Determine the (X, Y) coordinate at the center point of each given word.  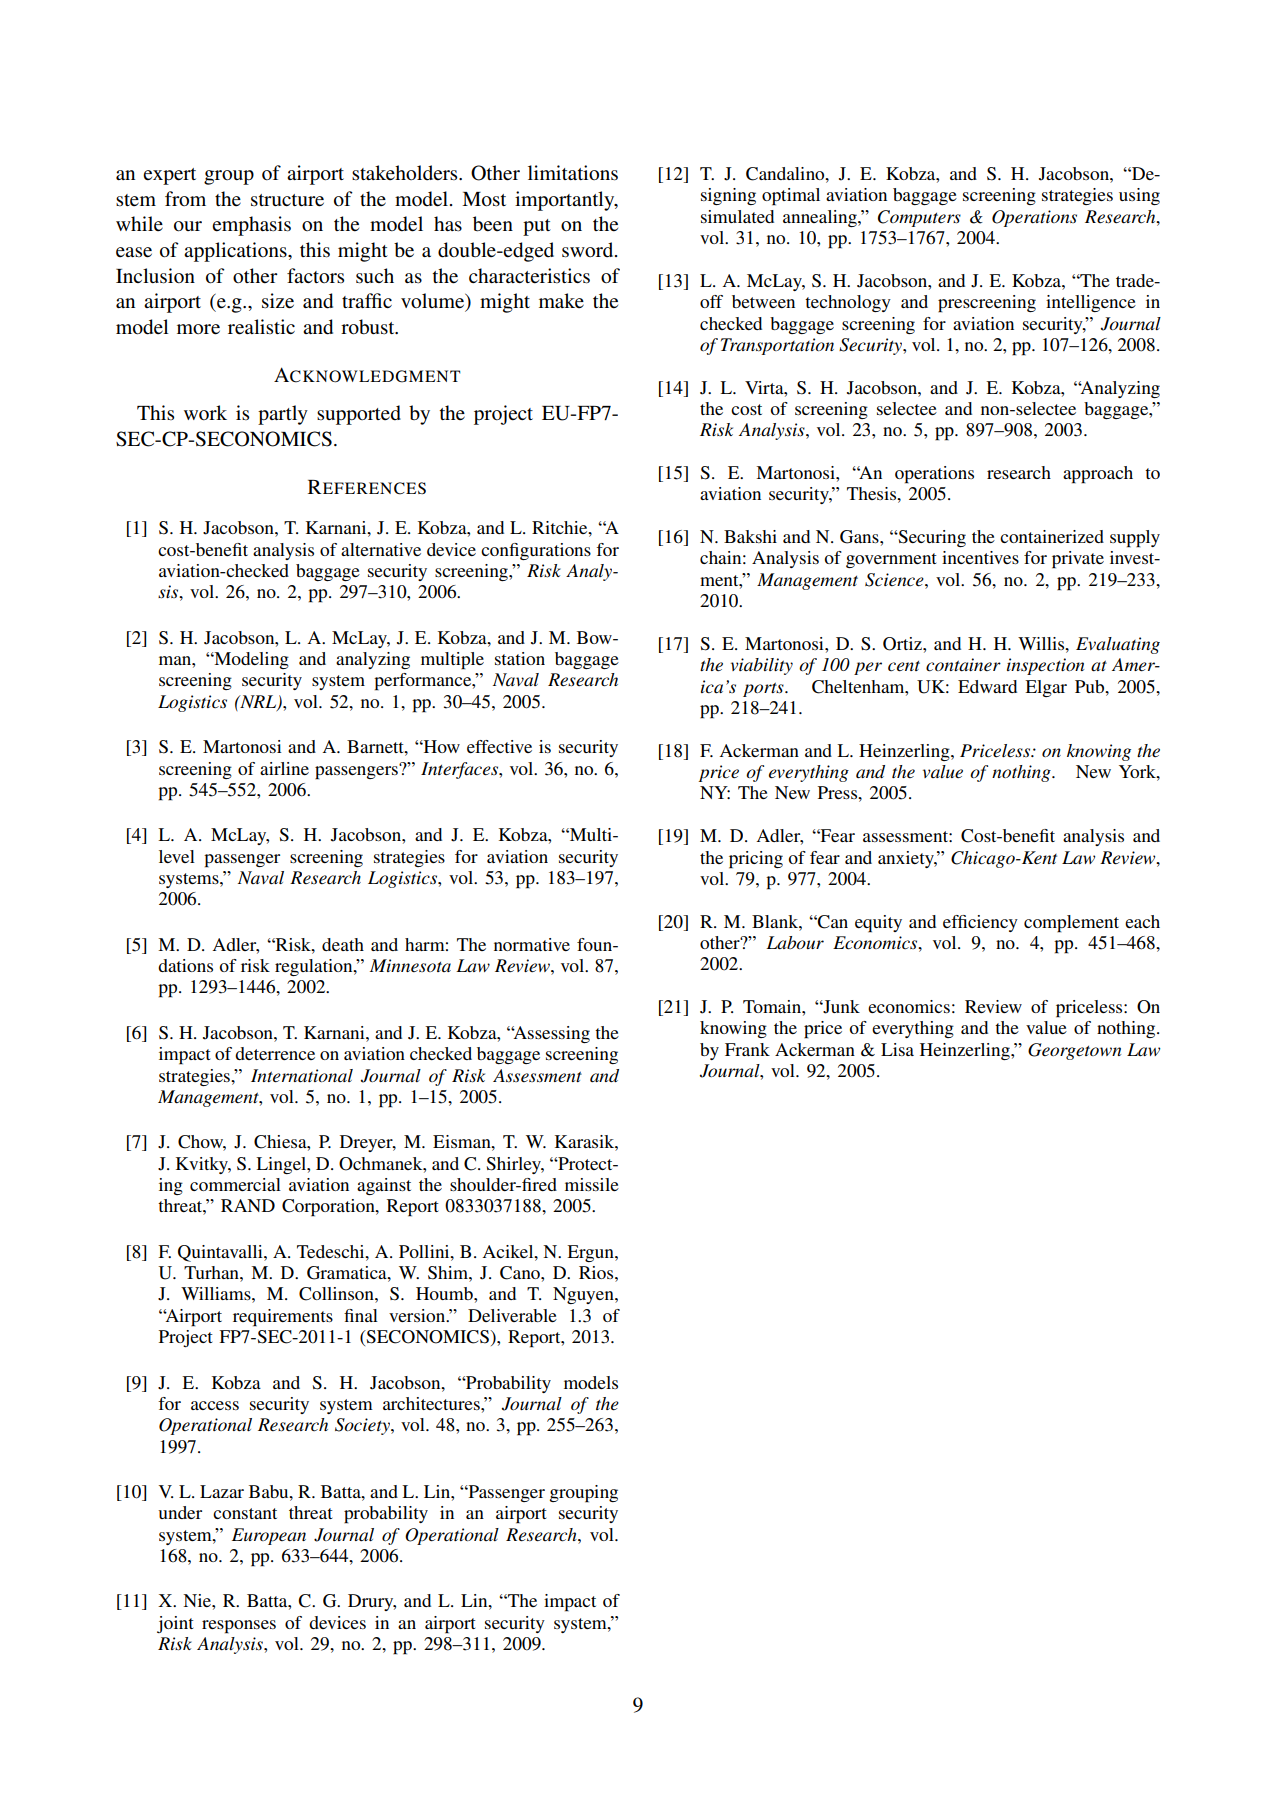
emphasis (251, 226)
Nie (198, 1600)
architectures (432, 1403)
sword (589, 250)
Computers (919, 218)
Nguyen (584, 1295)
